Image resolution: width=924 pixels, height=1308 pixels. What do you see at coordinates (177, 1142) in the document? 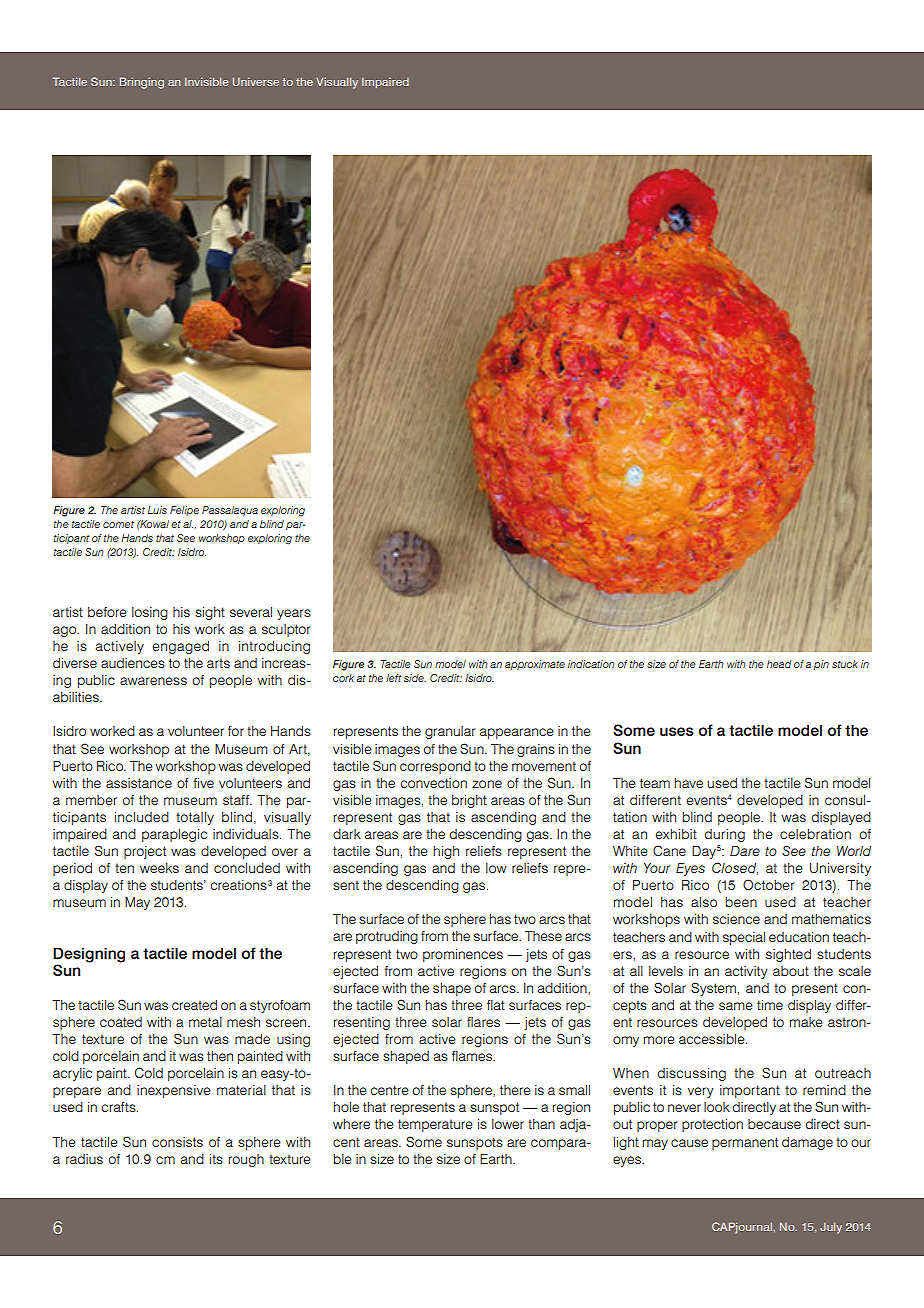
I see `consists` at bounding box center [177, 1142].
